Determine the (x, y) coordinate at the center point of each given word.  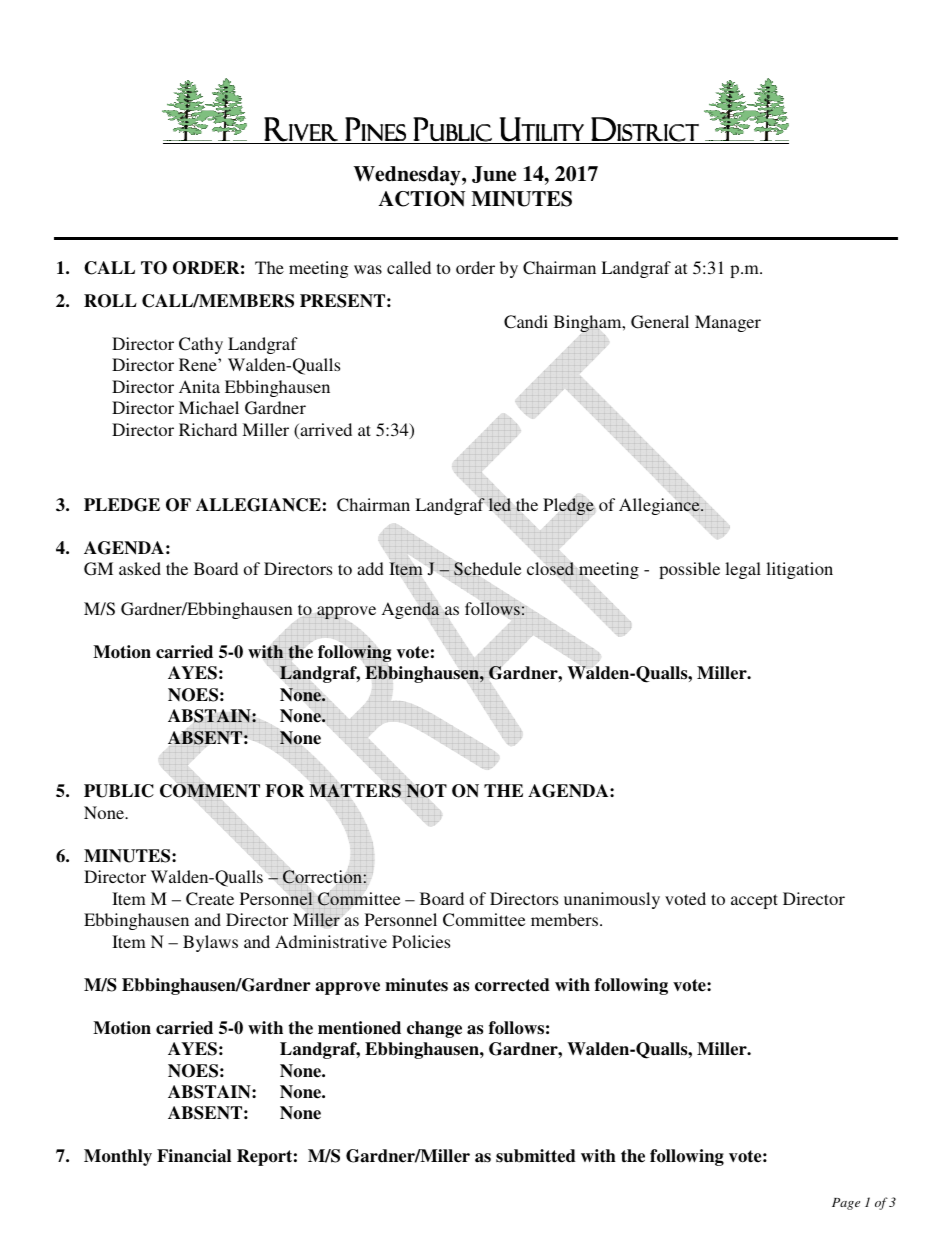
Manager (728, 323)
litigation (799, 570)
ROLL (110, 301)
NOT (426, 791)
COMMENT (210, 791)
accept (754, 901)
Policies (421, 941)
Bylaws (210, 943)
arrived (325, 431)
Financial (194, 1156)
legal (743, 570)
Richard (208, 429)
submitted (536, 1156)
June (494, 174)
